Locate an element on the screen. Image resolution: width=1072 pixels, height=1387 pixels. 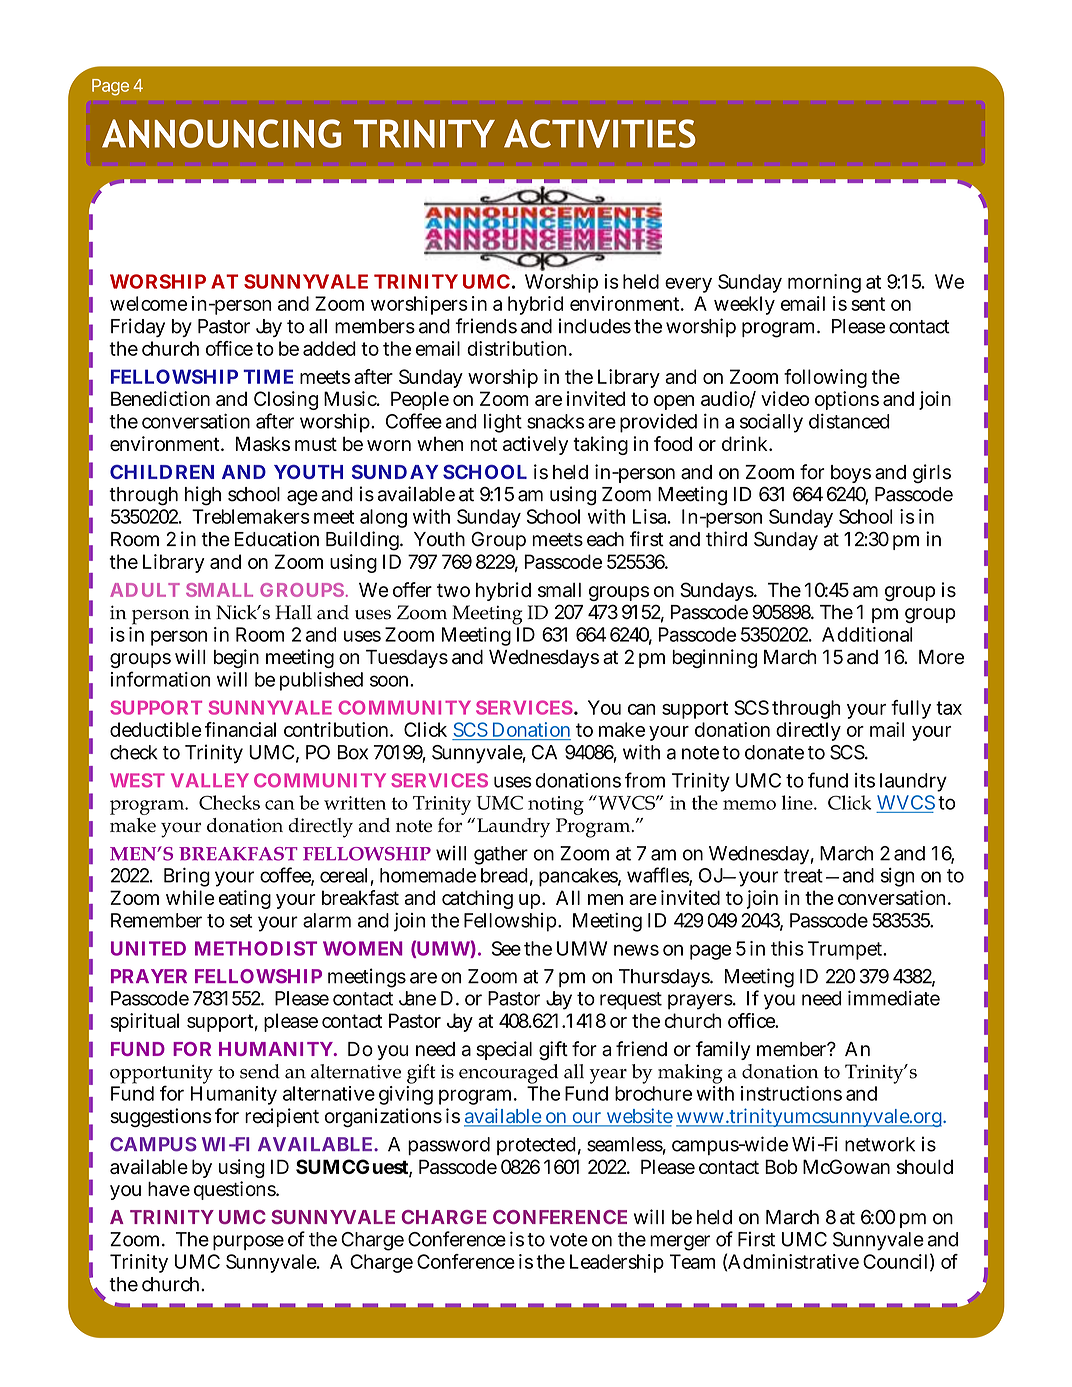
each is located at coordinates (605, 539).
